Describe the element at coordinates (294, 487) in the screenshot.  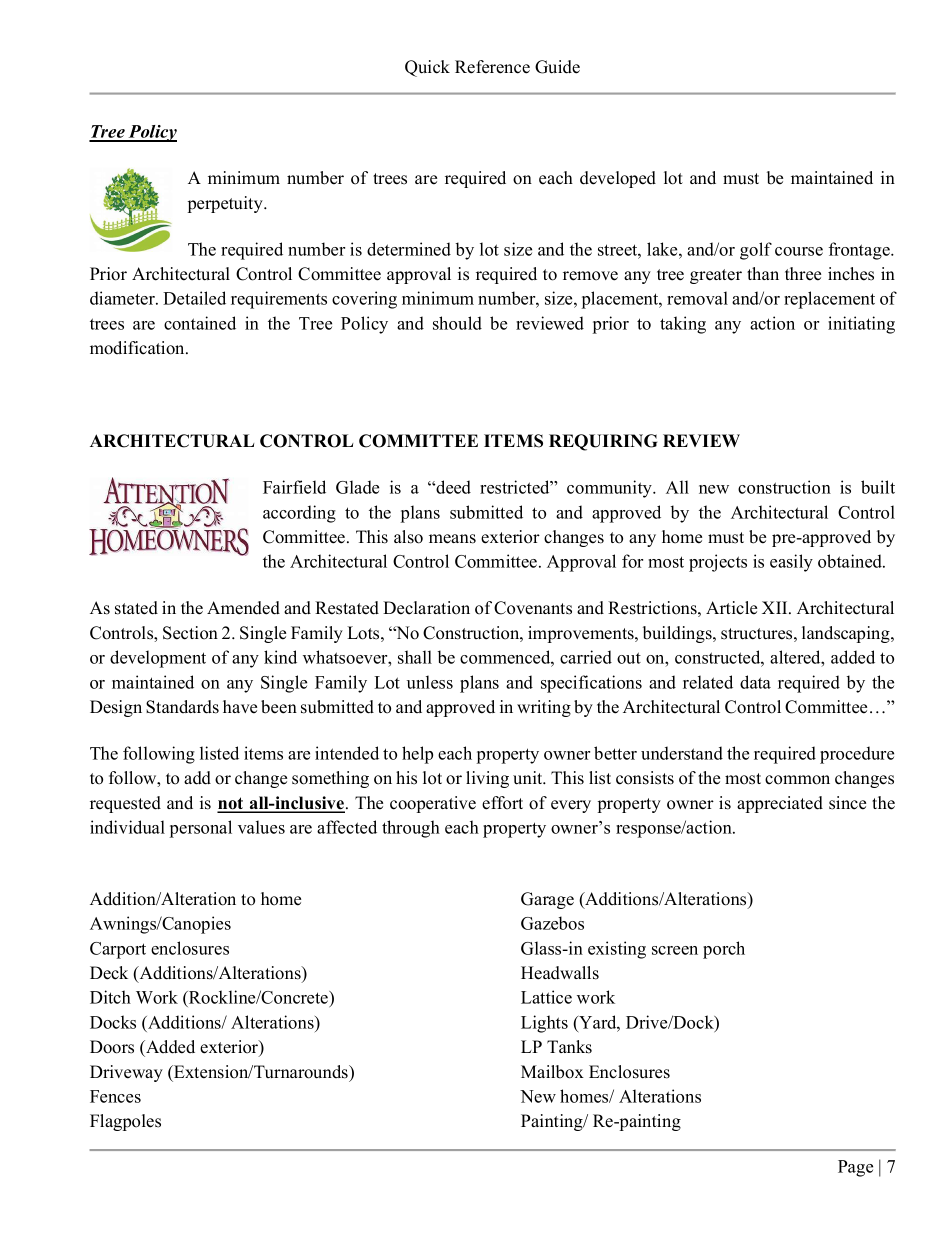
I see `Fairfield` at that location.
